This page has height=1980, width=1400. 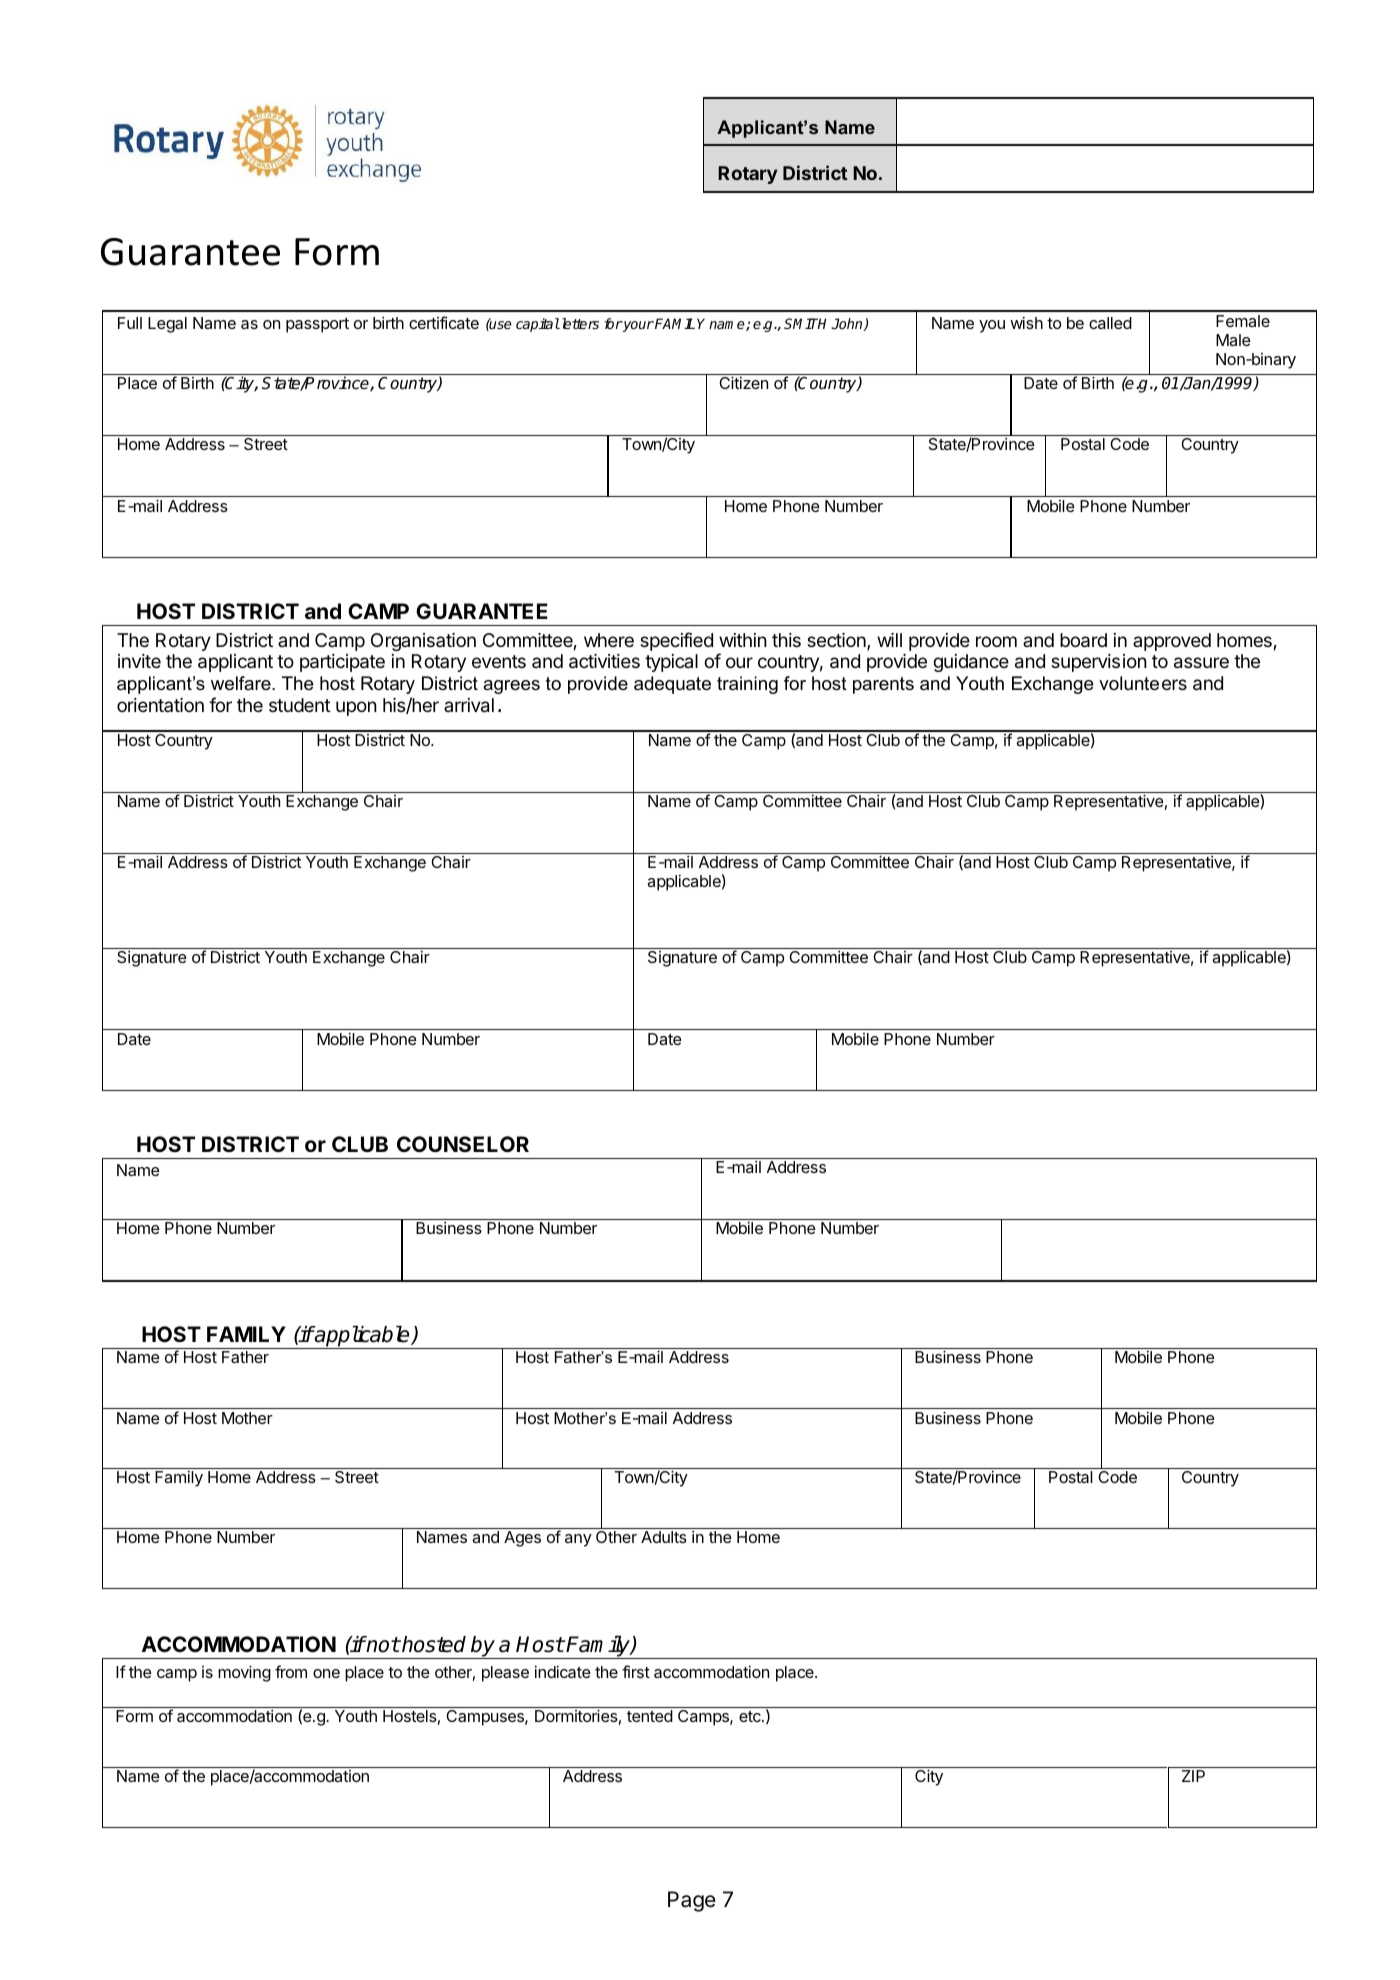 I want to click on moving, so click(x=244, y=1673).
